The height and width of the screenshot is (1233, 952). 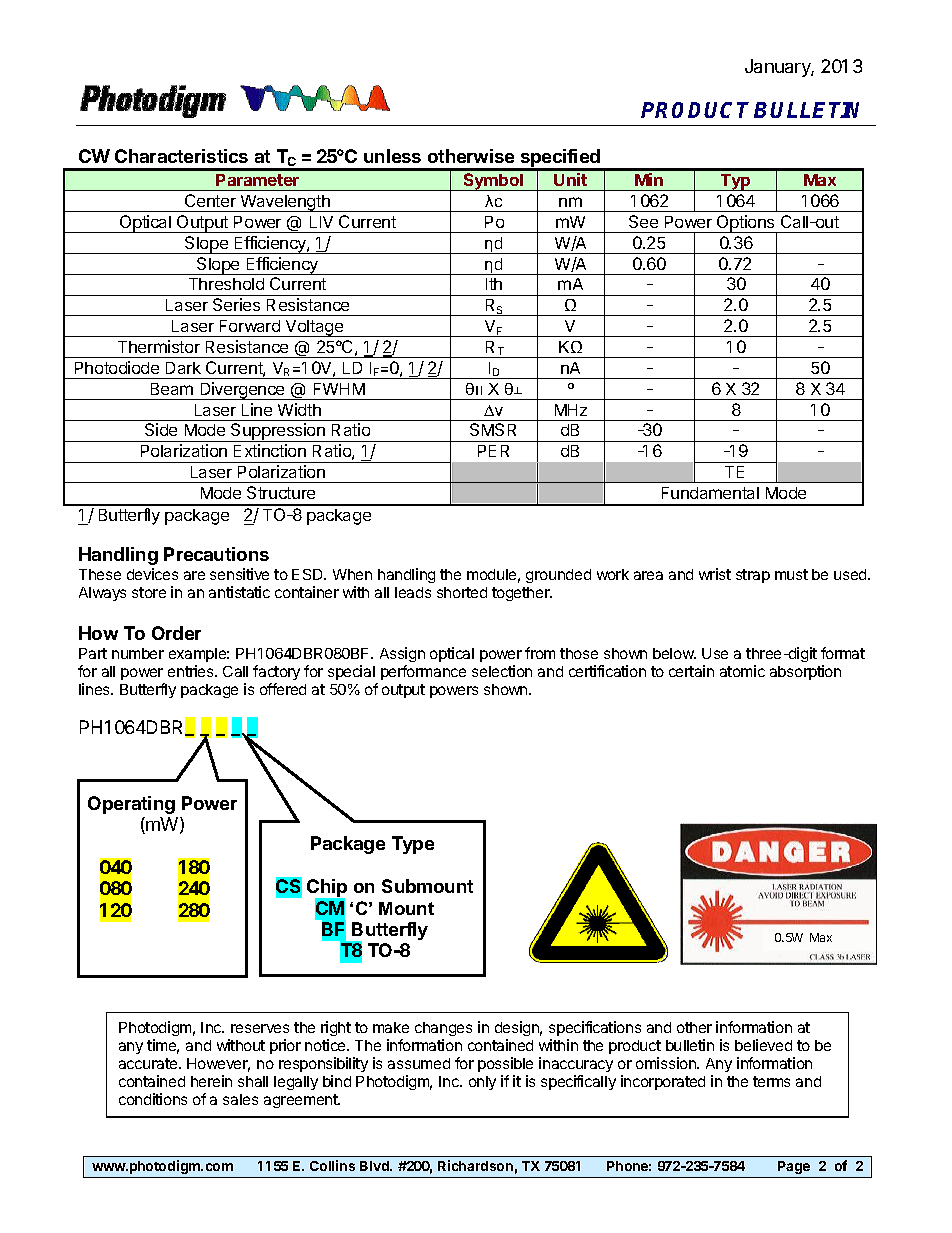 I want to click on entries, so click(x=192, y=671).
